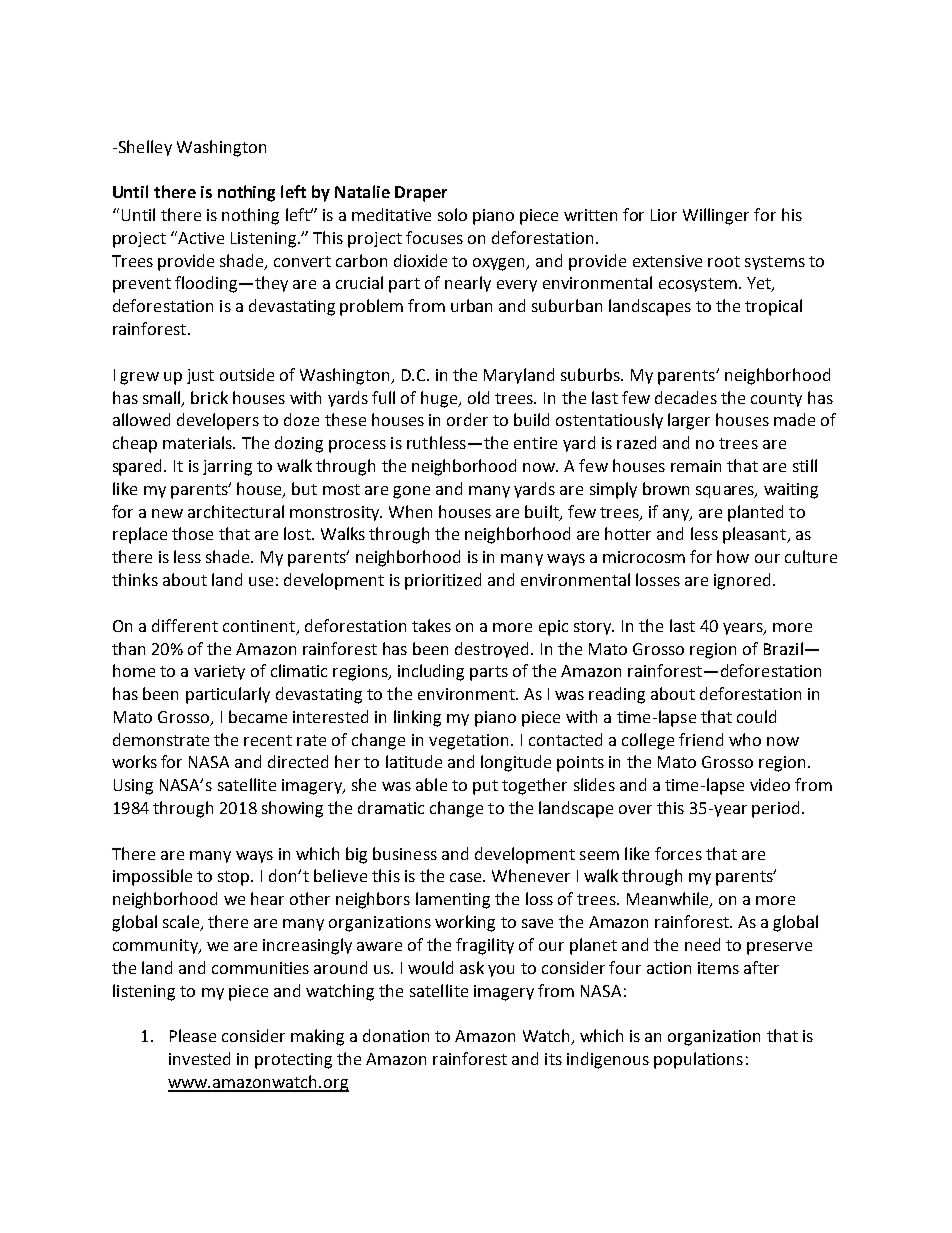  What do you see at coordinates (396, 1035) in the screenshot?
I see `donation` at bounding box center [396, 1035].
